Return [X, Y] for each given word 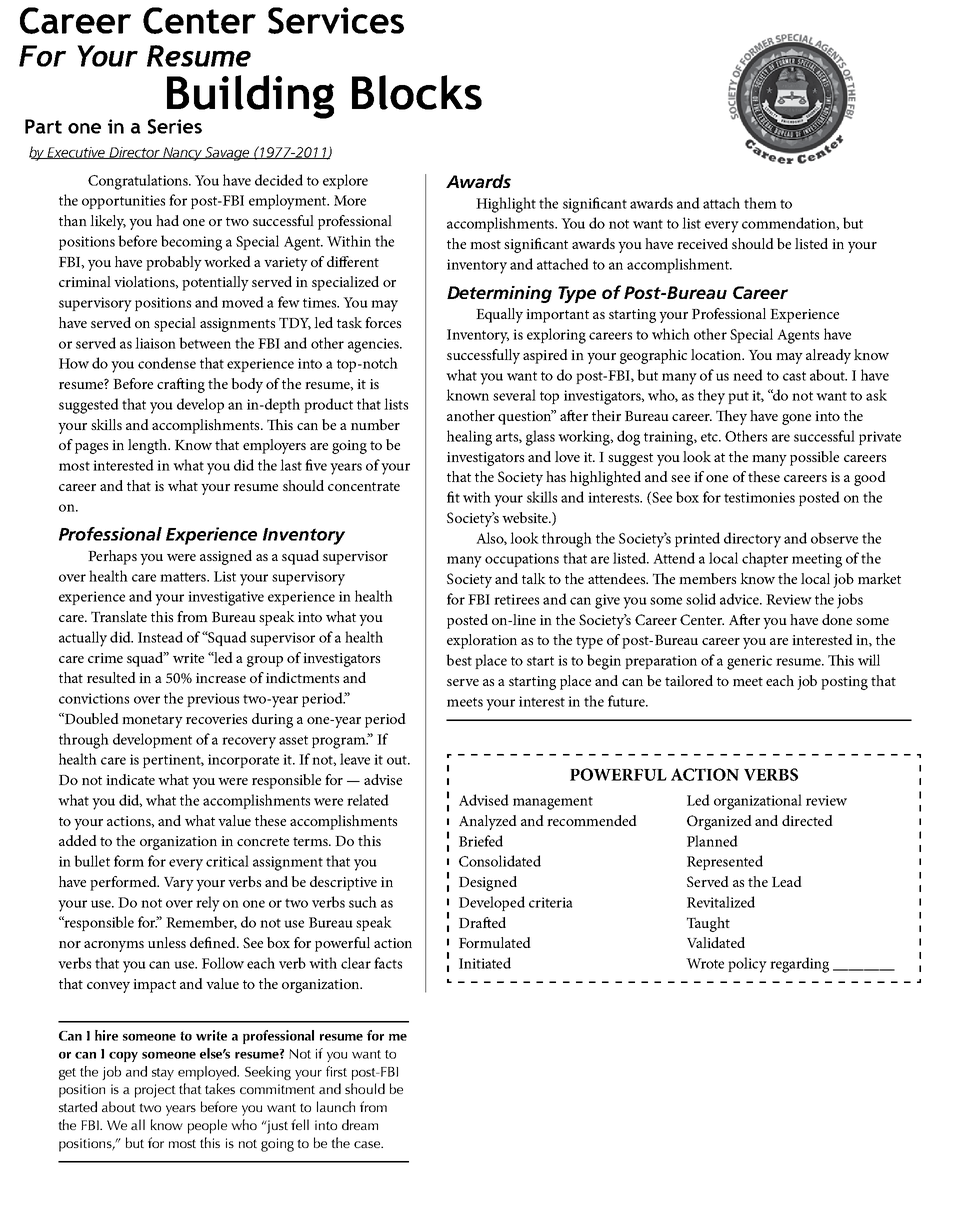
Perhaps [112, 557]
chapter [765, 559]
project [155, 1091]
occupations [522, 560]
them [760, 203]
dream [360, 1124]
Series [175, 126]
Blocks [417, 92]
